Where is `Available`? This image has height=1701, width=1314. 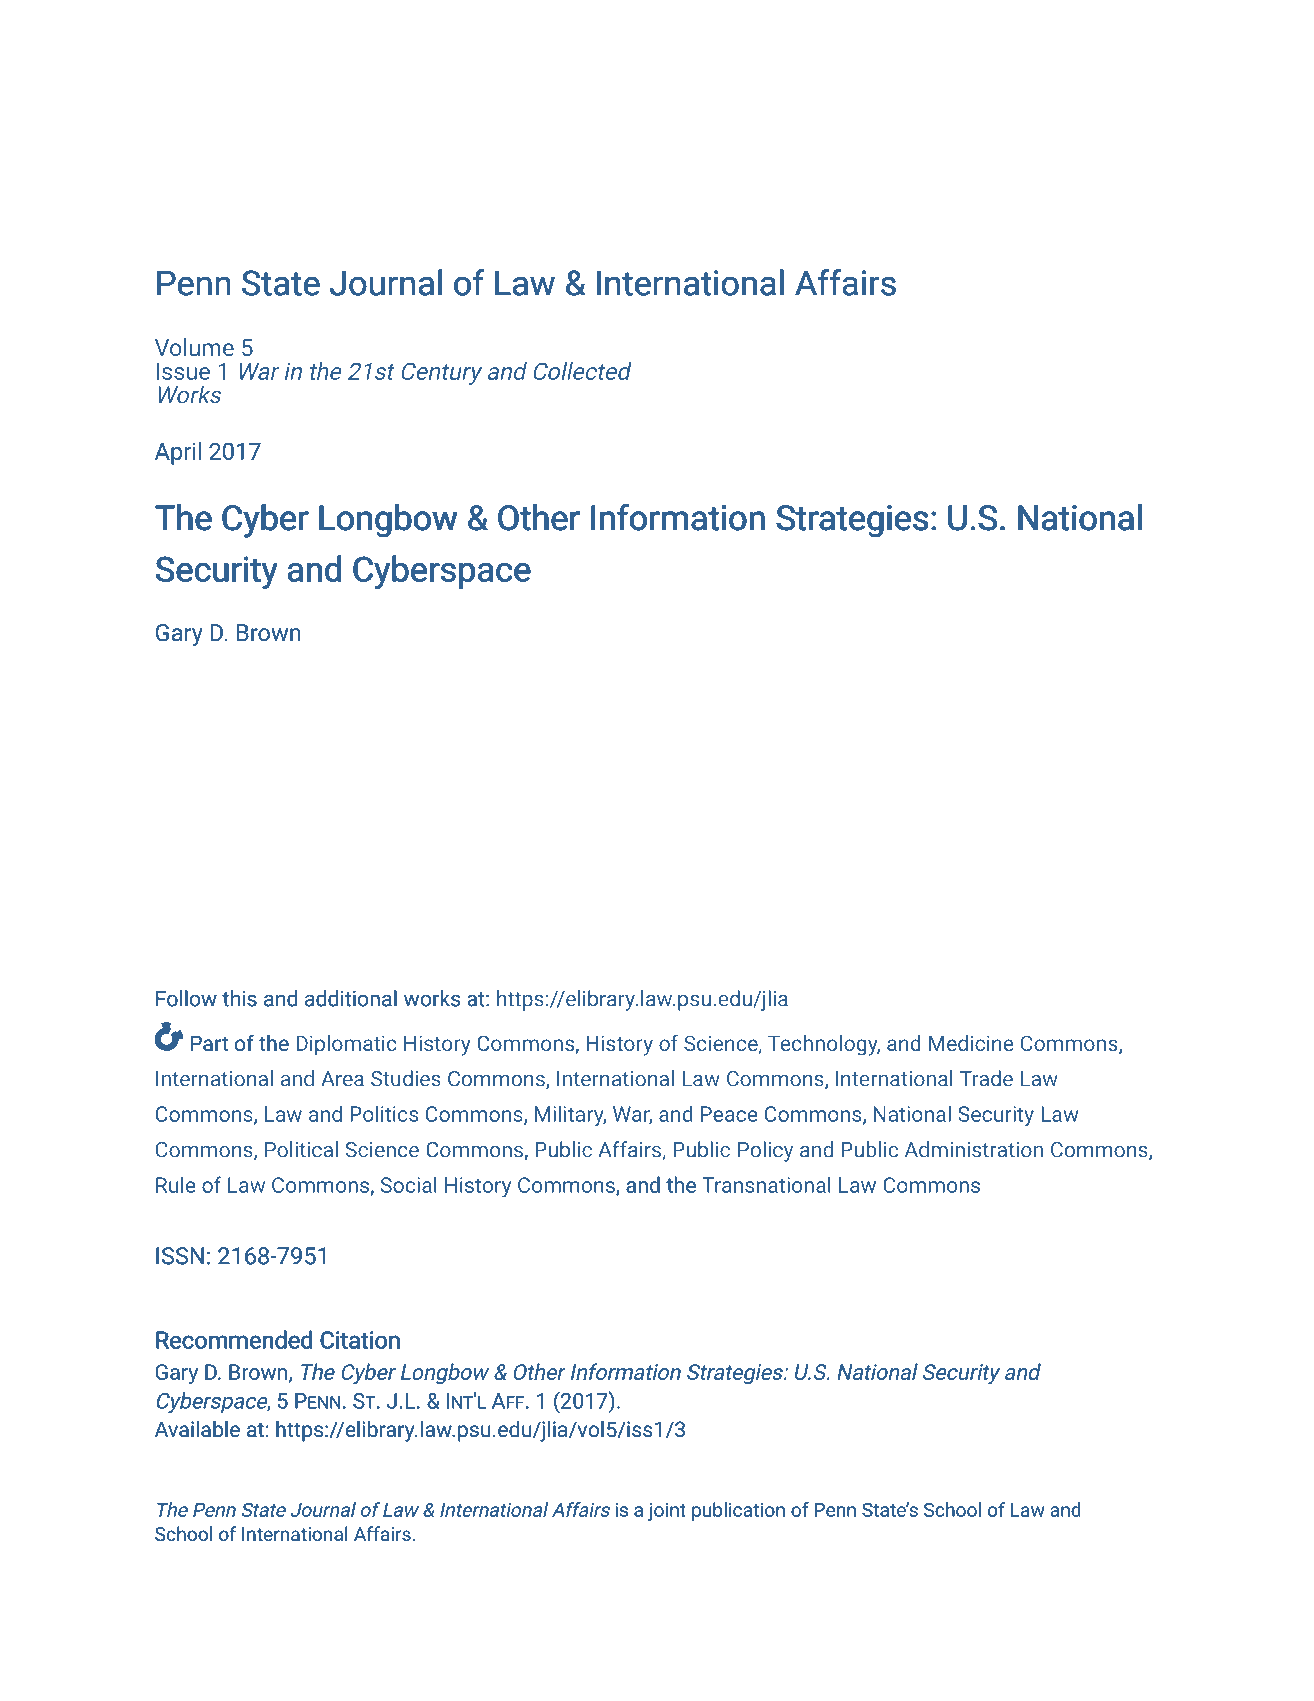 Available is located at coordinates (197, 1429).
